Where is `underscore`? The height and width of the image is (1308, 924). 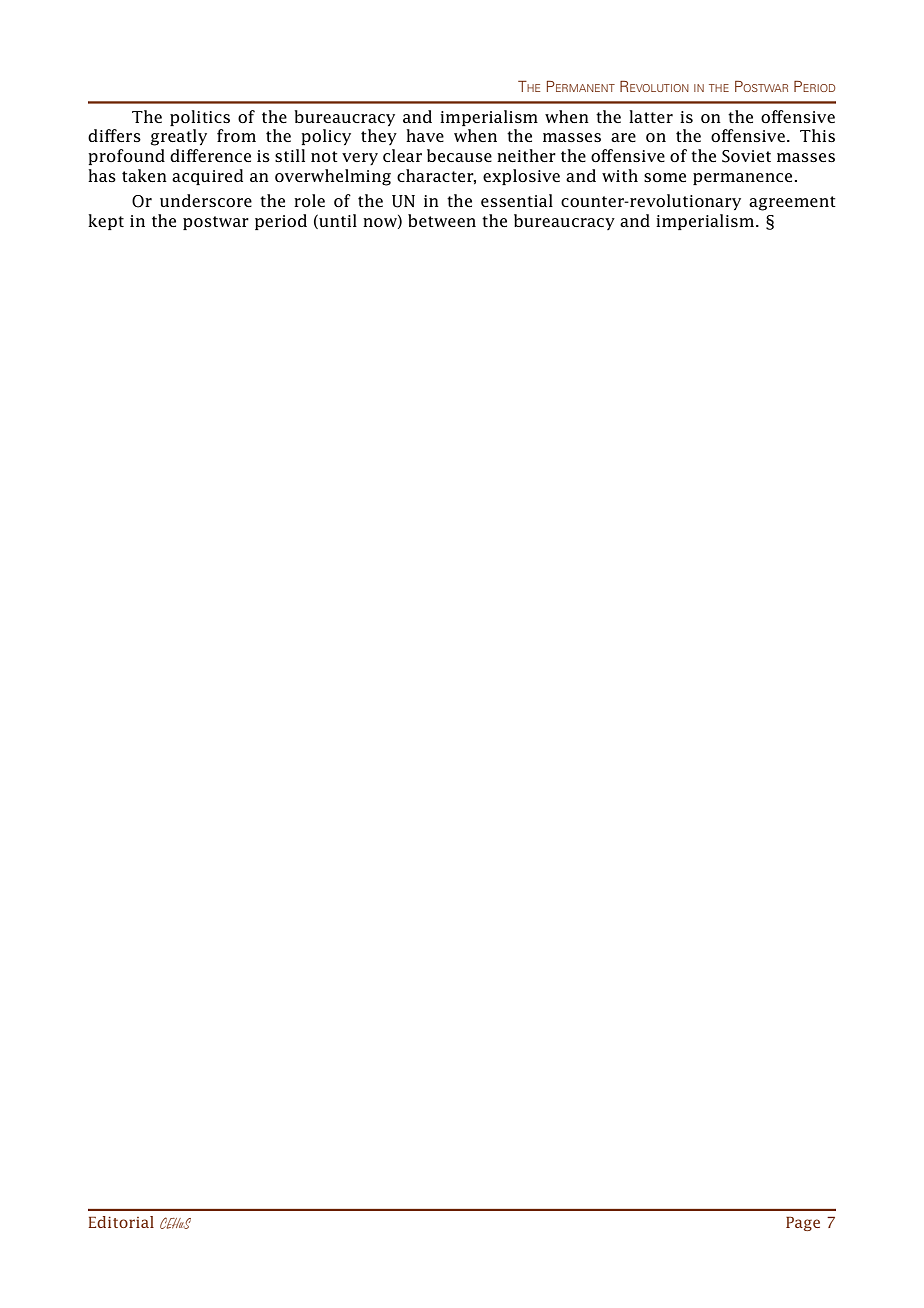
underscore is located at coordinates (206, 200).
